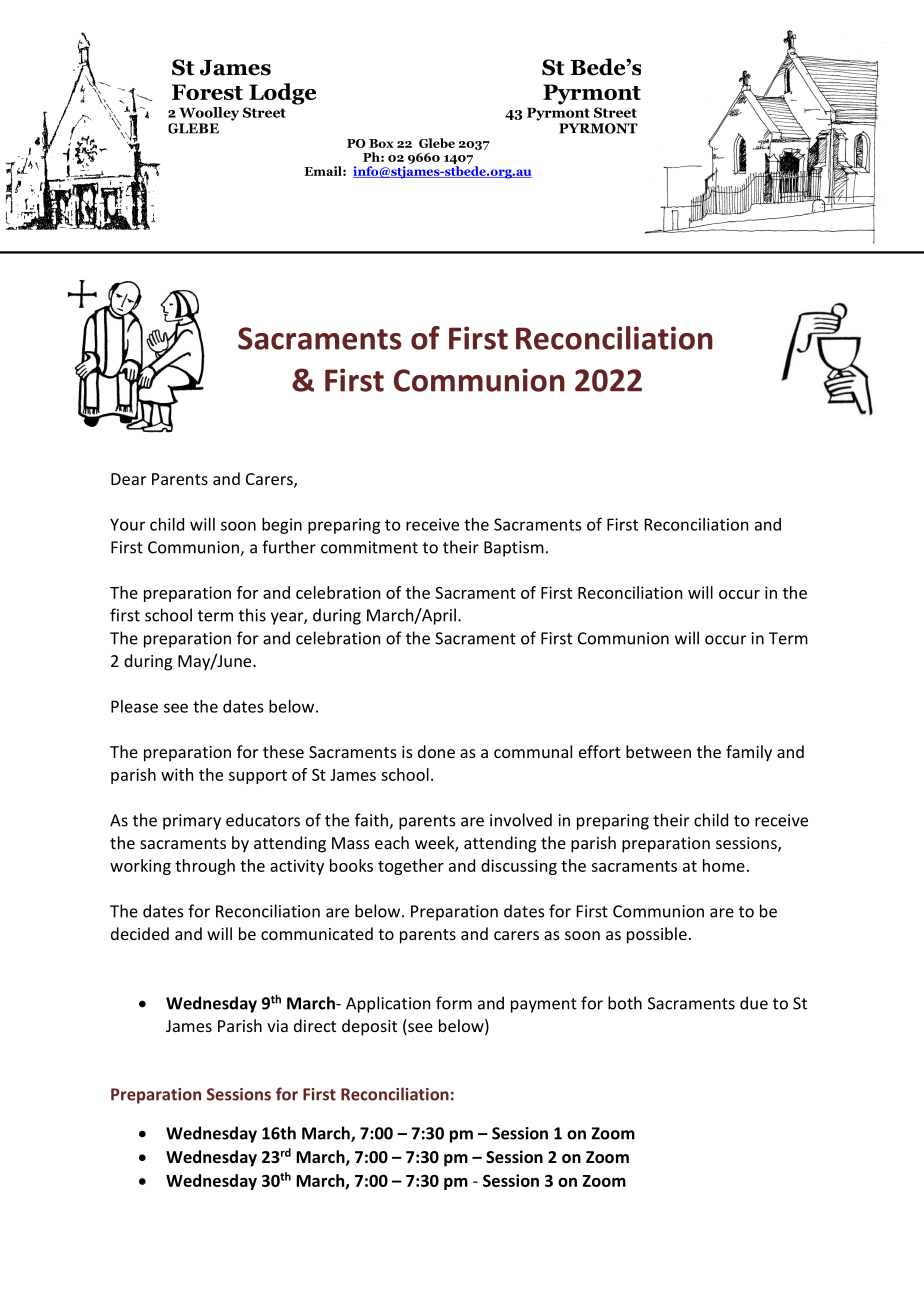 This screenshot has width=924, height=1308. Describe the element at coordinates (207, 92) in the screenshot. I see `Forest` at that location.
